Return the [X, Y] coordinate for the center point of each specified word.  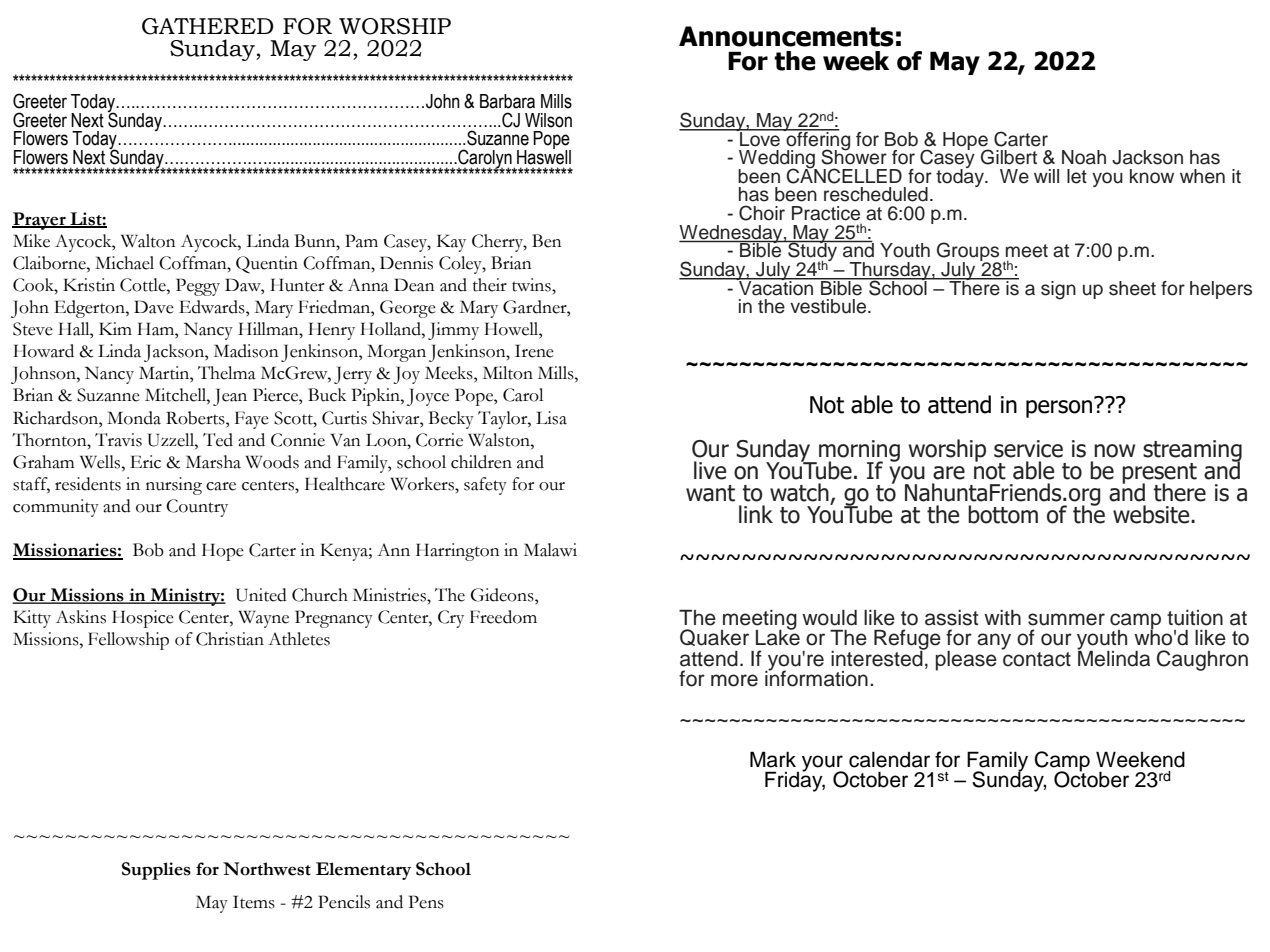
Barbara [507, 101]
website [1152, 514]
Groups [969, 253]
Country [197, 508]
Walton [148, 241]
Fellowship [128, 641]
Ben [547, 241]
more [734, 680]
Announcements [786, 36]
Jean [230, 397]
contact [1036, 658]
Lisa [551, 418]
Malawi [550, 550]
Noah [1084, 157]
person [1060, 408]
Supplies [156, 871]
